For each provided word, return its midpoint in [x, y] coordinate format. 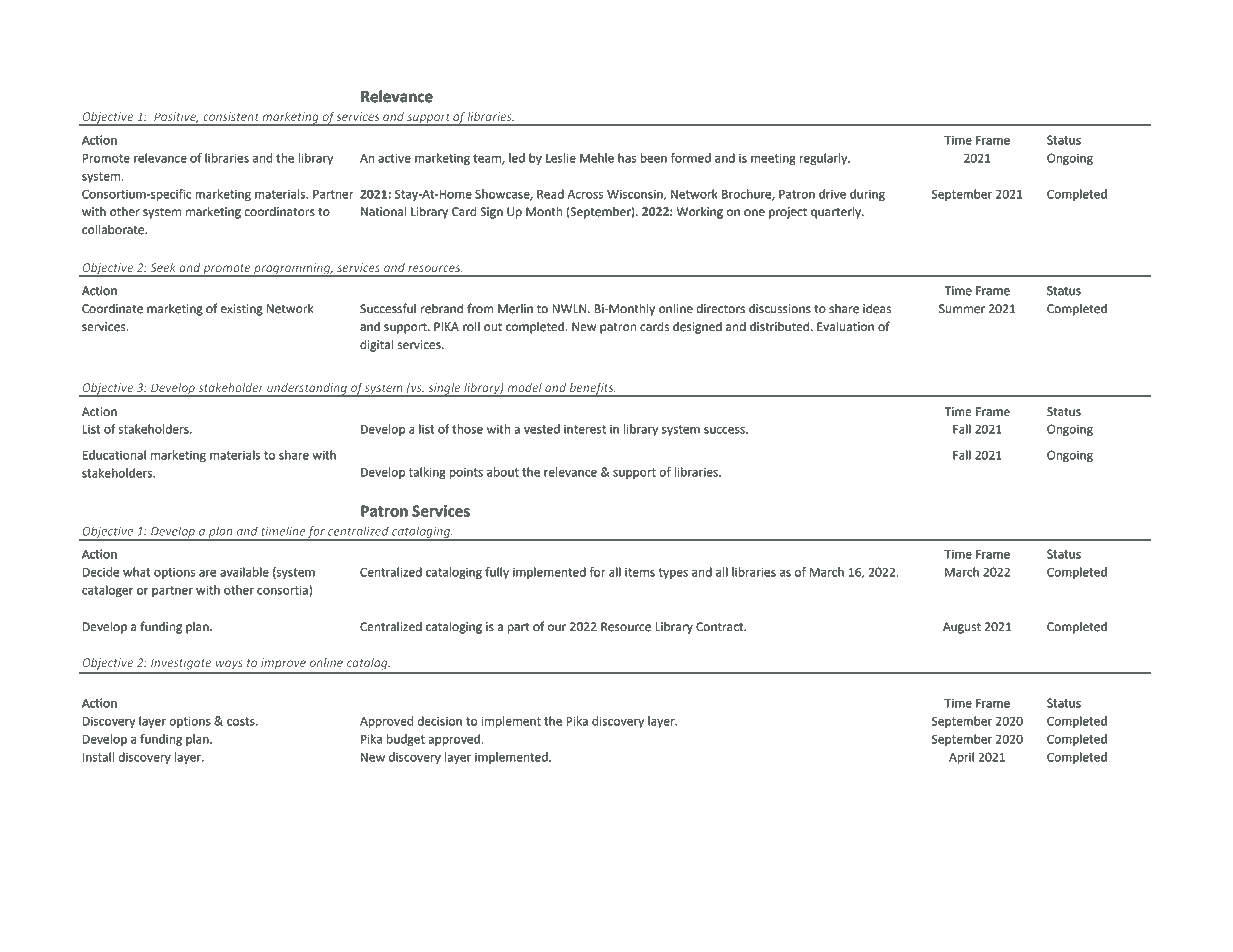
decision [439, 721]
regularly [824, 159]
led [517, 158]
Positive [176, 117]
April [961, 758]
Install [98, 757]
